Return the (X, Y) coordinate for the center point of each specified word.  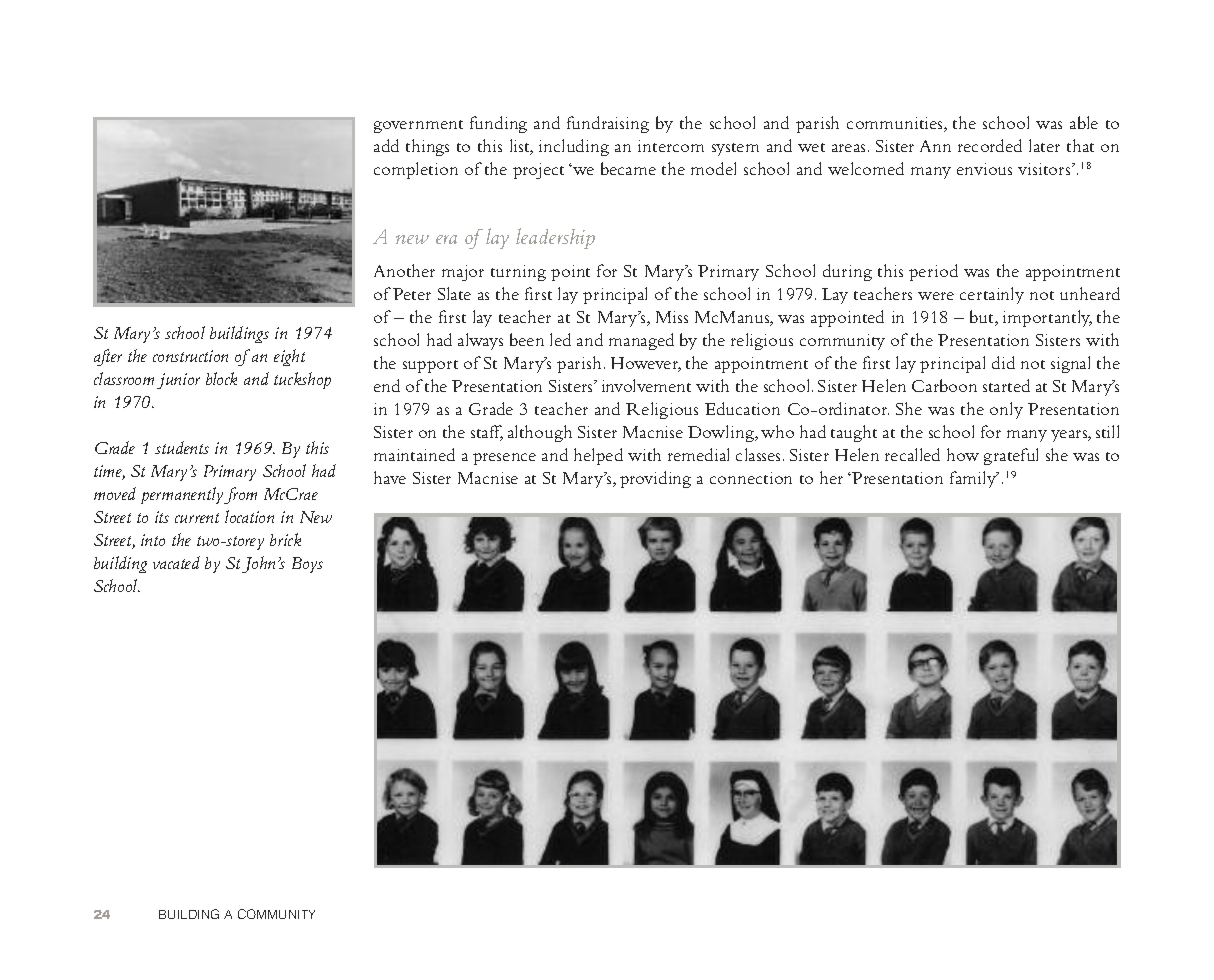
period (933, 272)
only (1006, 410)
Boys (307, 565)
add (386, 145)
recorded (990, 145)
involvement (646, 385)
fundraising (608, 124)
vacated (176, 562)
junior (178, 381)
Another (404, 270)
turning (518, 273)
